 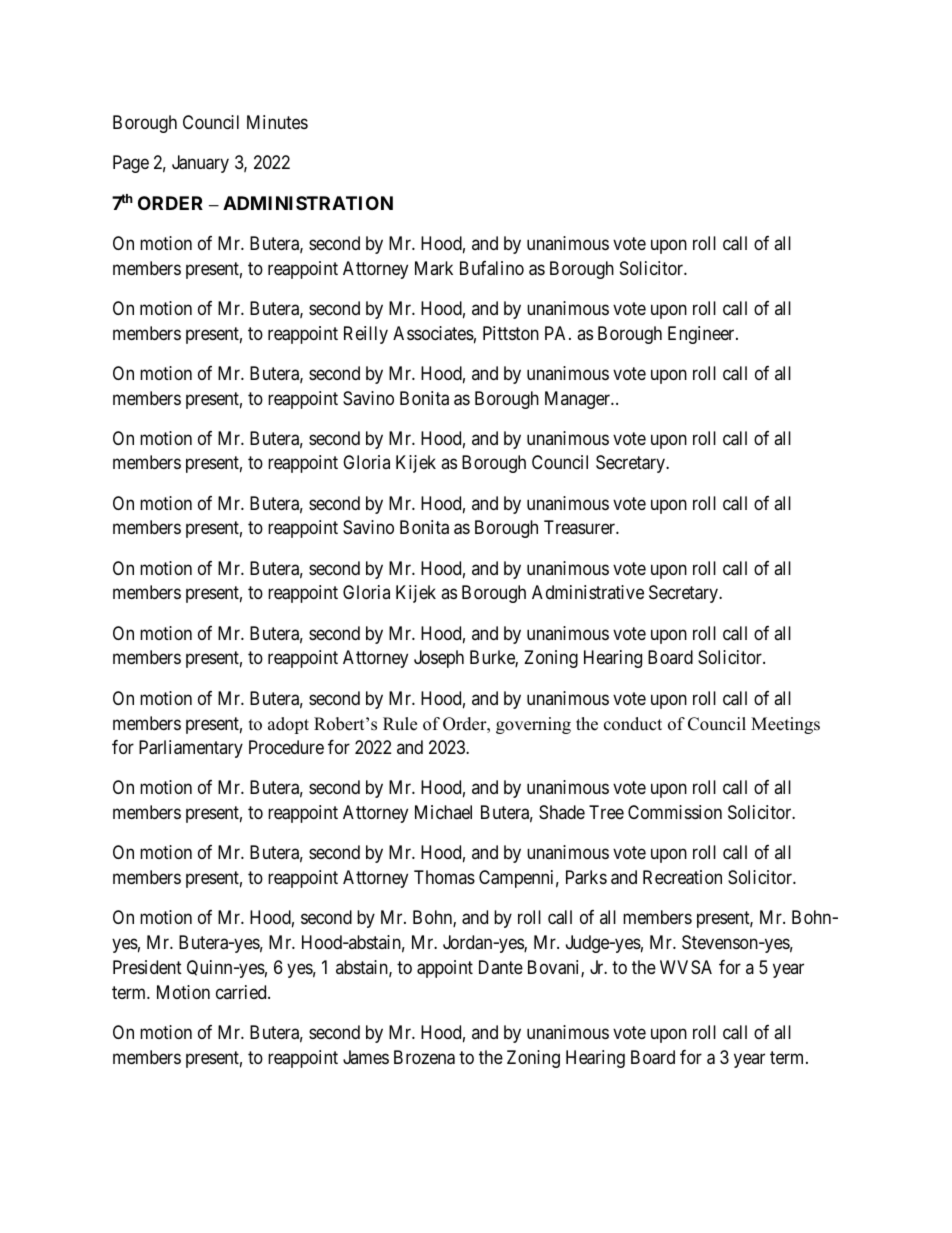 What do you see at coordinates (434, 268) in the image?
I see `Mark` at bounding box center [434, 268].
